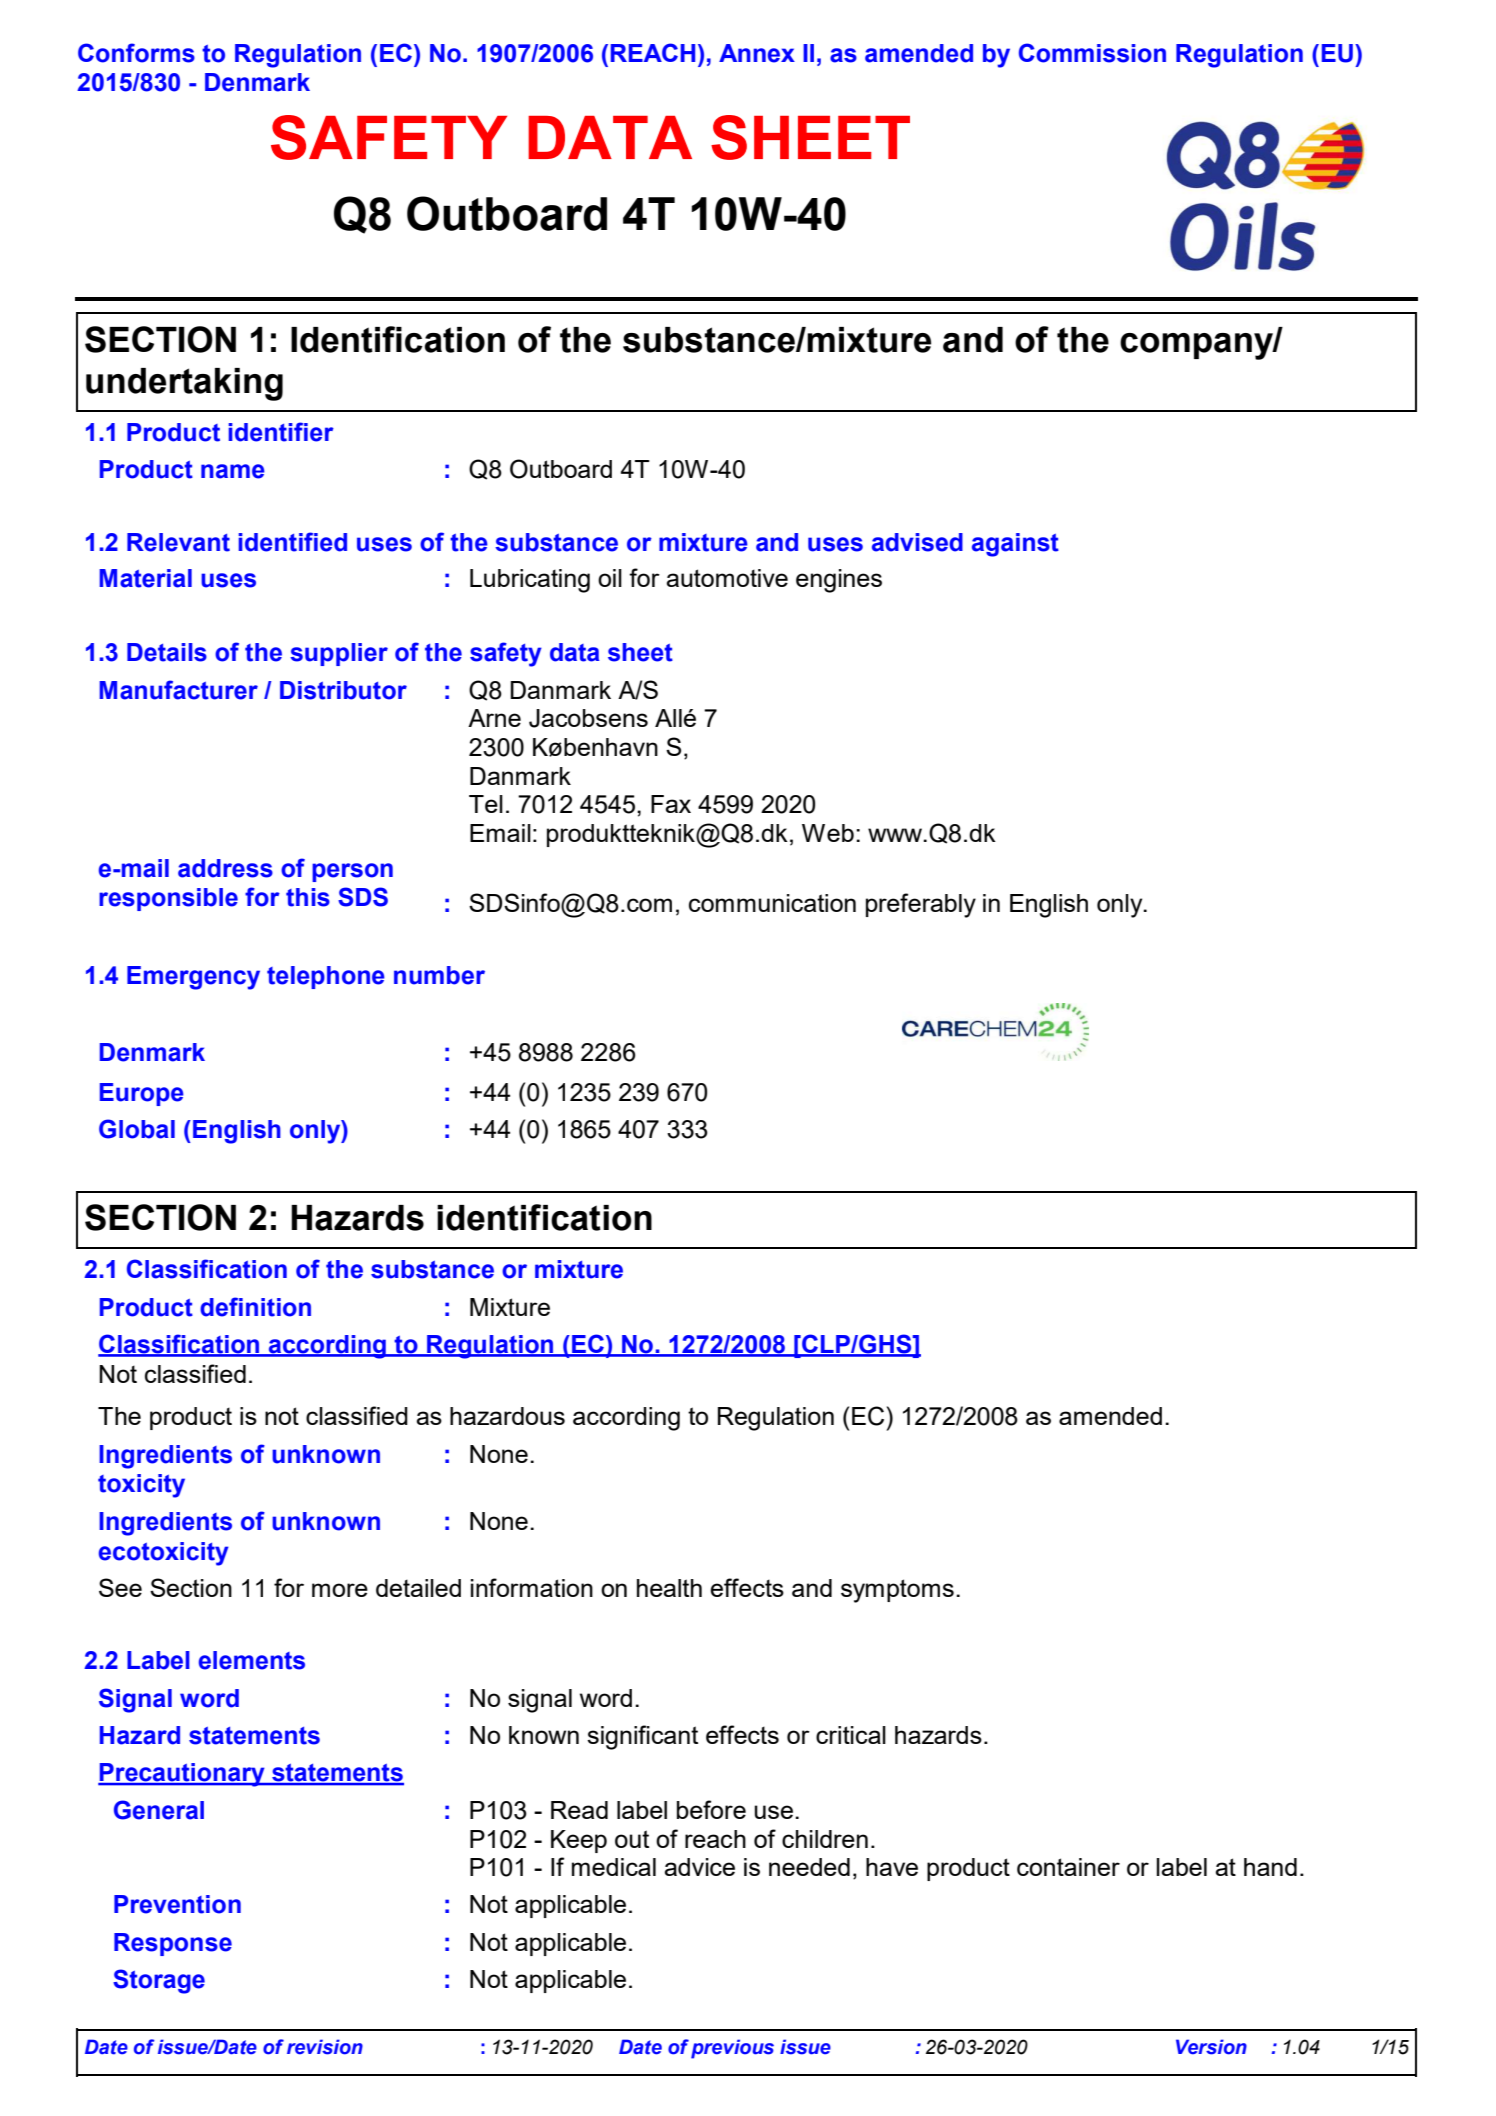 The image size is (1496, 2116). Describe the element at coordinates (732, 2049) in the document. I see `previous` at that location.
